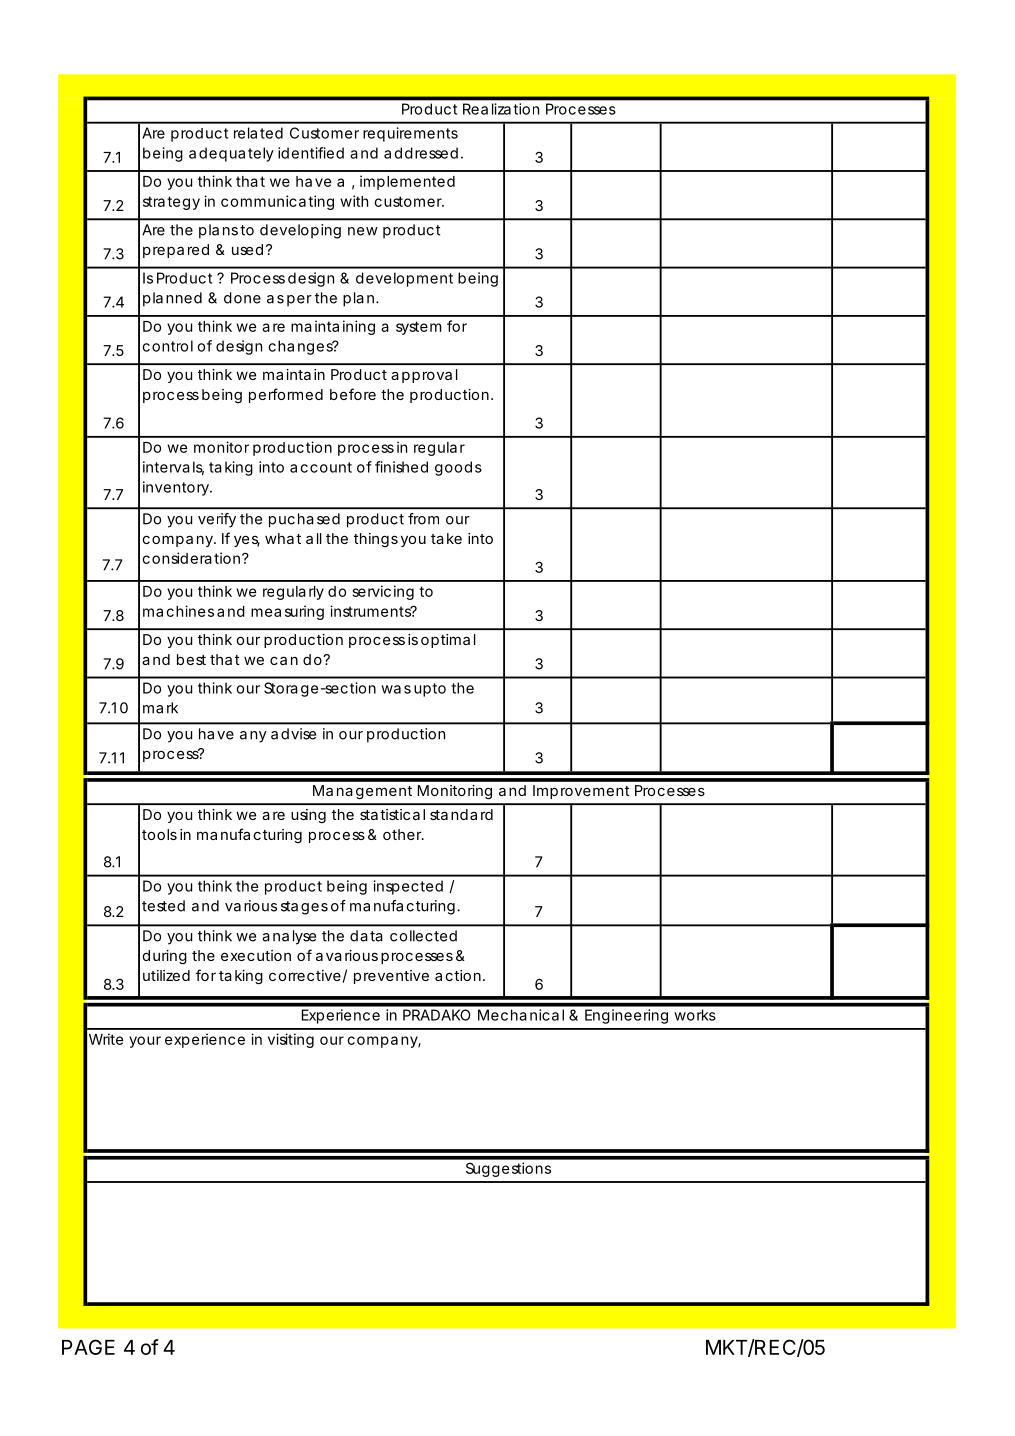  Describe the element at coordinates (311, 153) in the screenshot. I see `identified` at that location.
